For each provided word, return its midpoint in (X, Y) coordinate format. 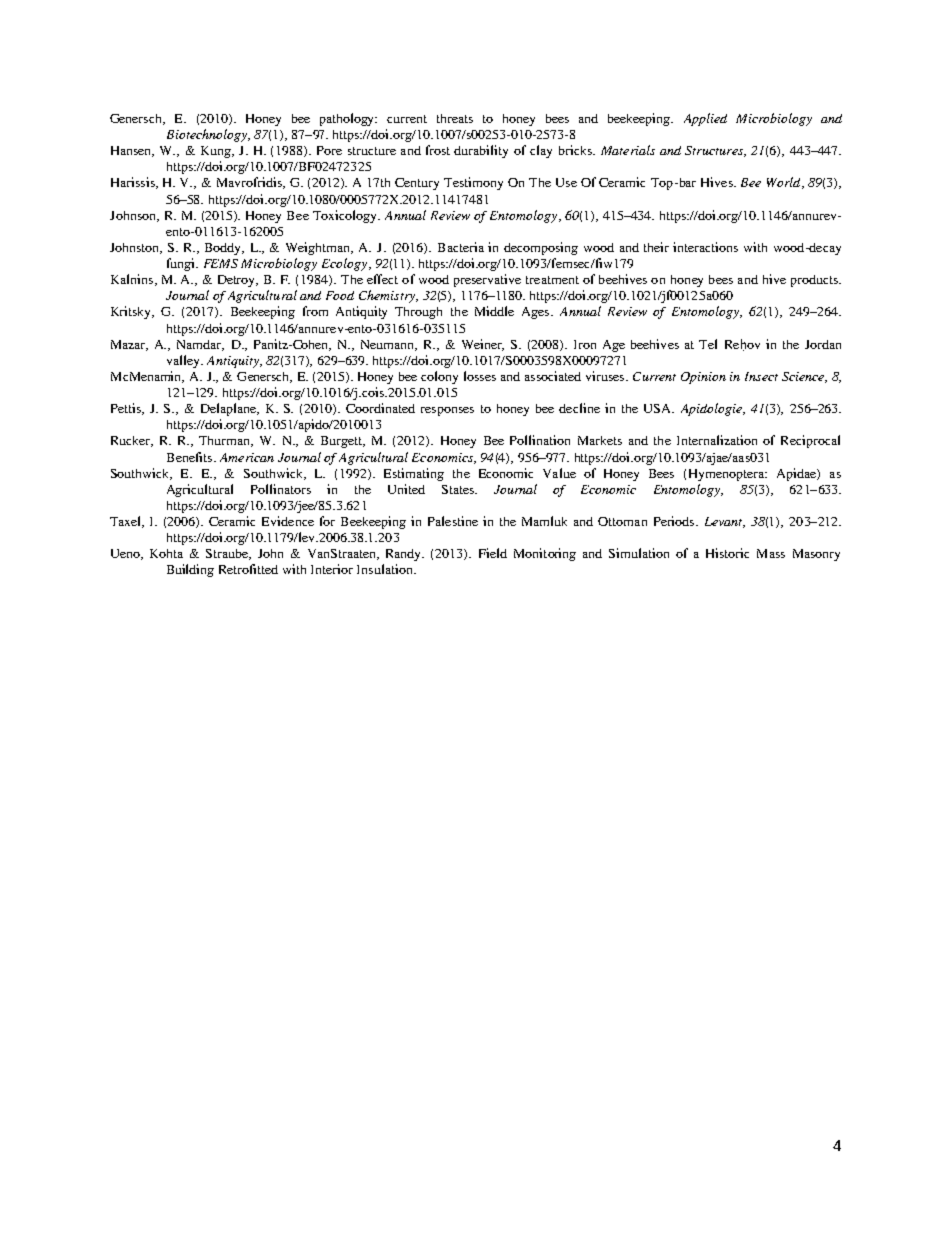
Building (190, 570)
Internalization (717, 440)
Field (493, 553)
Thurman (226, 441)
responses (447, 411)
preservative (487, 280)
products (815, 281)
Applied (705, 119)
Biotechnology (208, 135)
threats (455, 118)
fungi (182, 264)
